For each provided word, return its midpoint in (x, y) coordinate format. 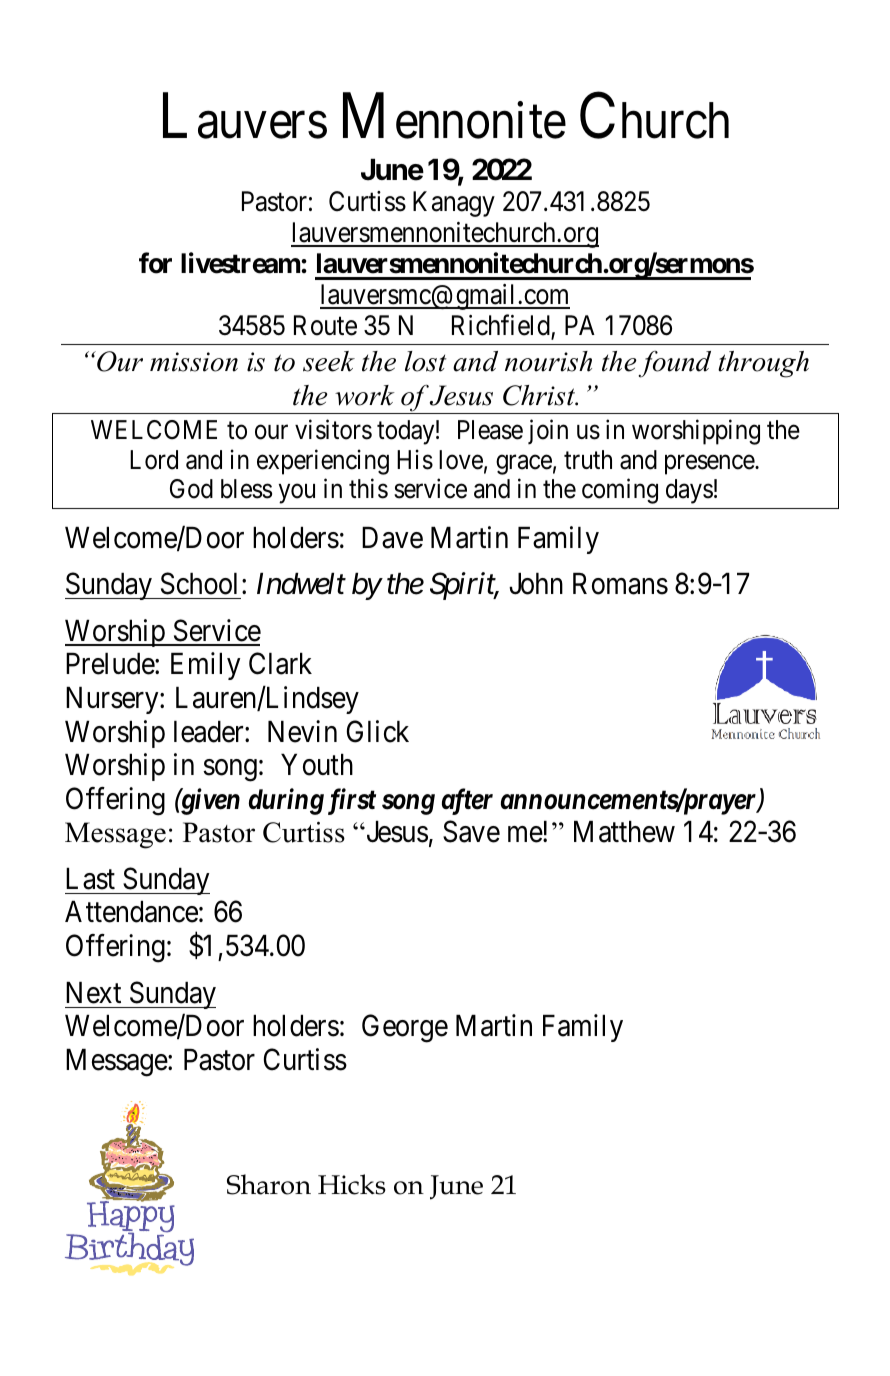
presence (710, 465)
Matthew (624, 832)
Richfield (502, 326)
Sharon (269, 1184)
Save (471, 832)
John (536, 584)
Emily (205, 666)
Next (93, 993)
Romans (620, 584)
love (461, 460)
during (286, 801)
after (467, 801)
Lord (154, 460)
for (155, 263)
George (405, 1029)
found (674, 364)
